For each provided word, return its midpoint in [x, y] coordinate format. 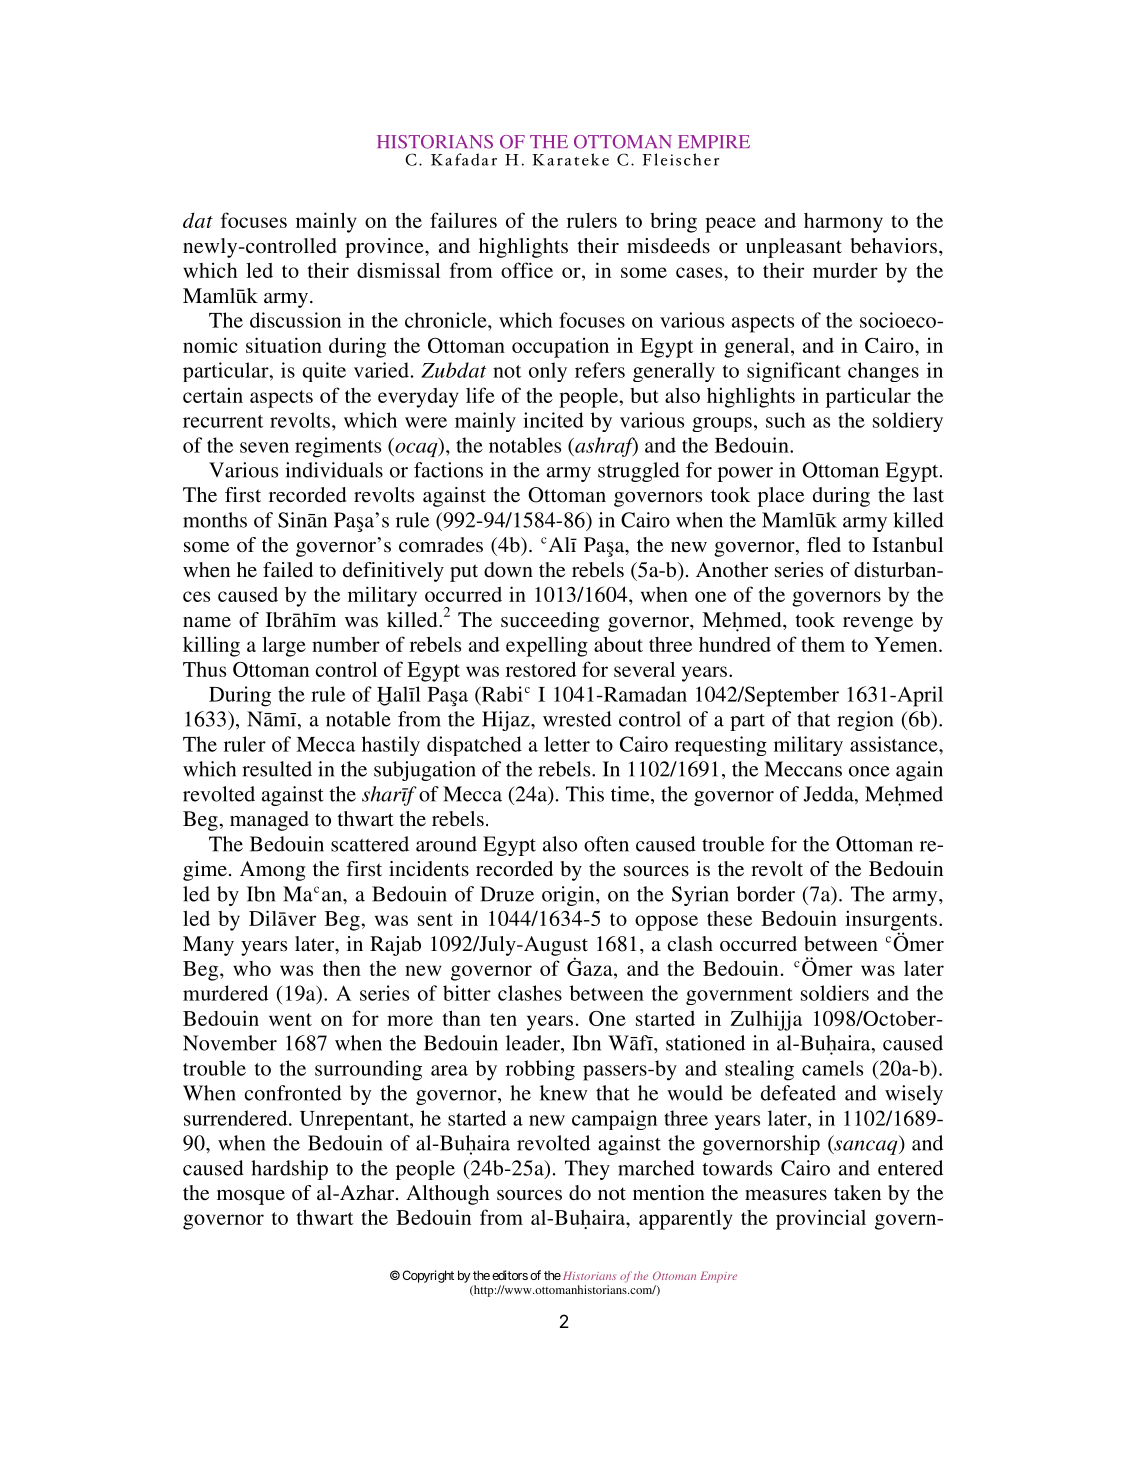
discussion [295, 320]
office [527, 270]
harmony [843, 223]
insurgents [891, 921]
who [252, 968]
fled [824, 544]
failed [288, 569]
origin [569, 896]
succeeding [550, 622]
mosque [251, 1197]
